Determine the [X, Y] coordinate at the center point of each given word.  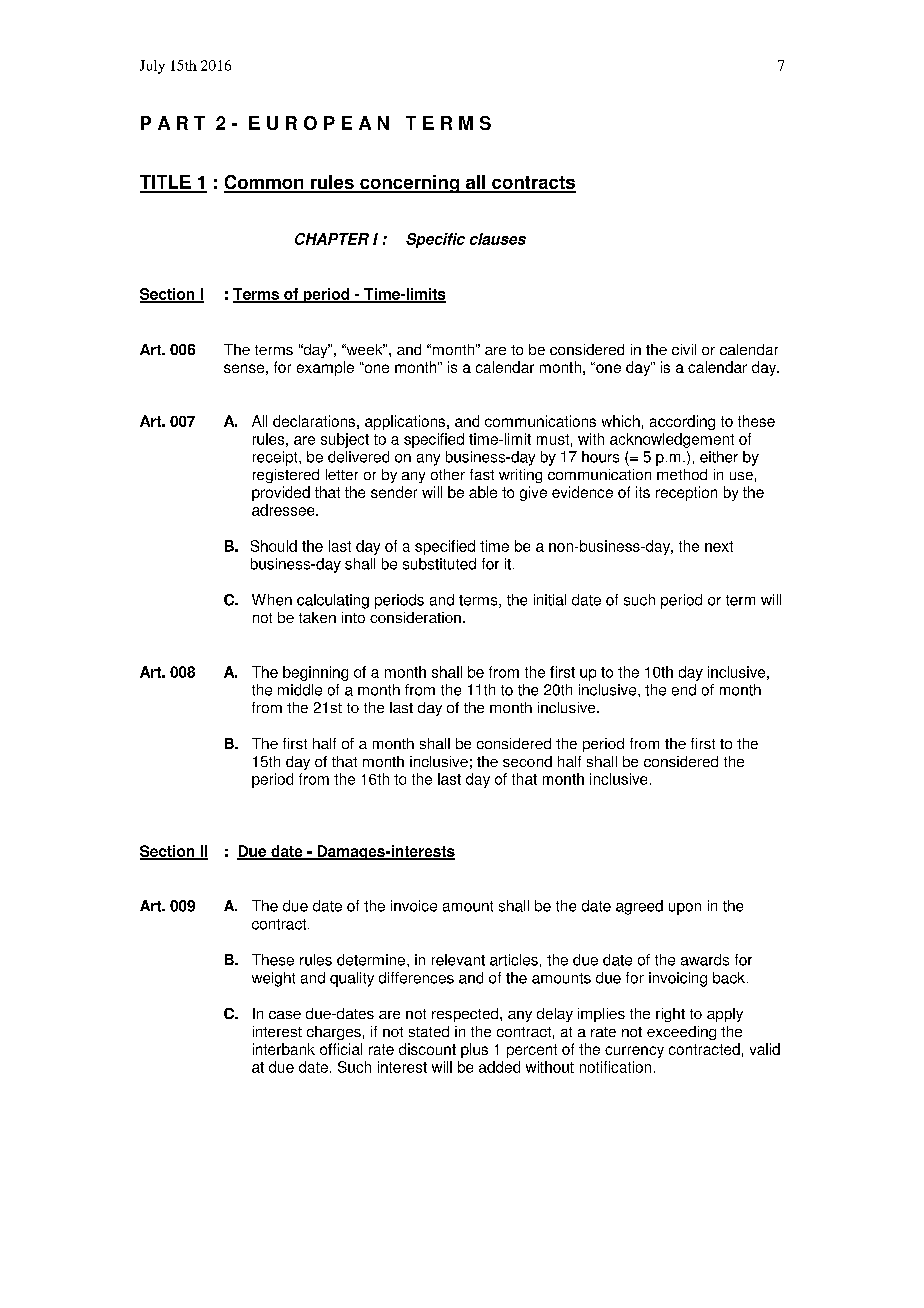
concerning [409, 184]
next [719, 546]
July [152, 67]
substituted [439, 564]
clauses [498, 239]
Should [274, 546]
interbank [284, 1049]
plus [474, 1050]
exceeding [681, 1033]
